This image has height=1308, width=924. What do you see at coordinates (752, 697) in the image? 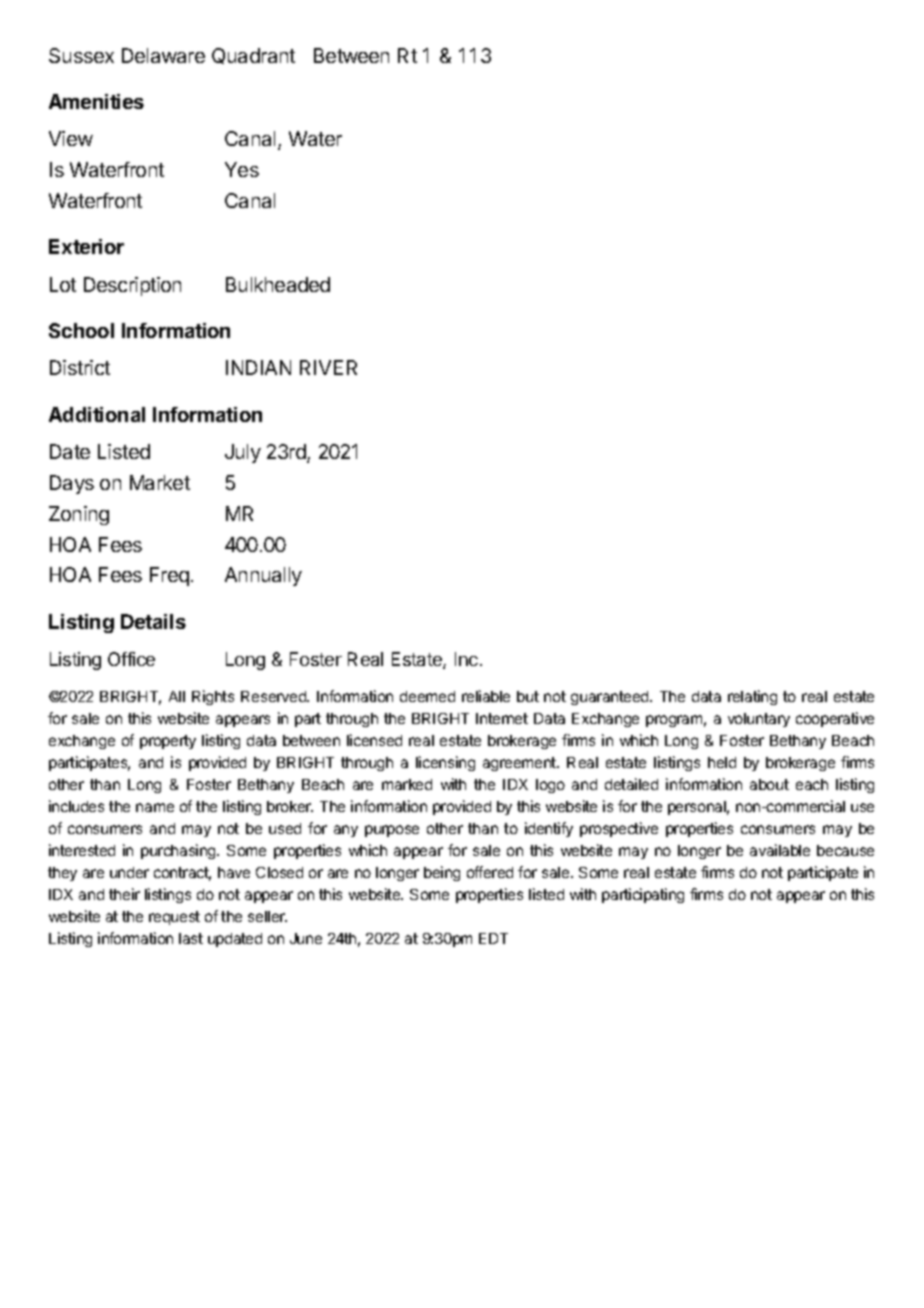
I see `relating` at bounding box center [752, 697].
